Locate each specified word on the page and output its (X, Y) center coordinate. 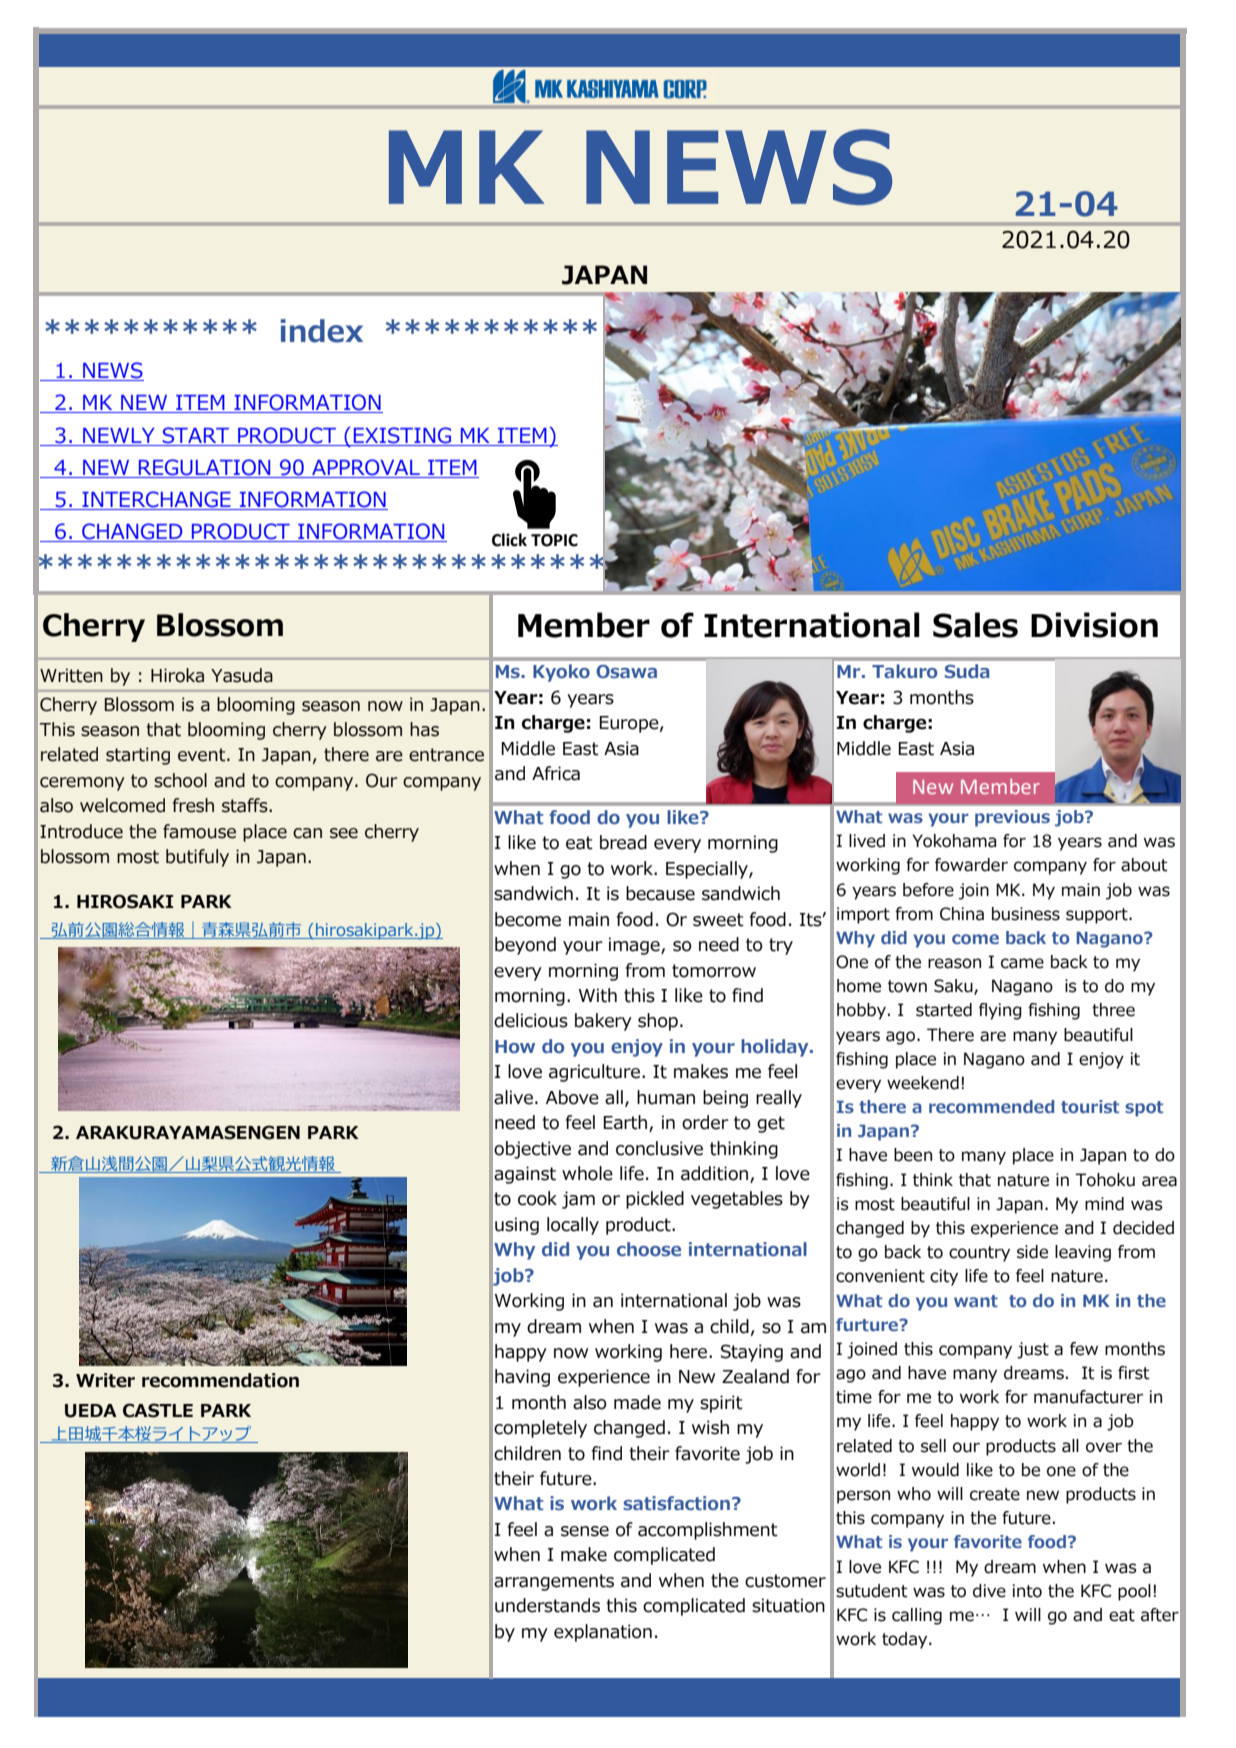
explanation (603, 1633)
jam (578, 1200)
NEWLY (119, 435)
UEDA (91, 1411)
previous (1012, 818)
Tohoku (1105, 1180)
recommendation (220, 1380)
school (180, 780)
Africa (556, 773)
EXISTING (402, 435)
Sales (975, 625)
